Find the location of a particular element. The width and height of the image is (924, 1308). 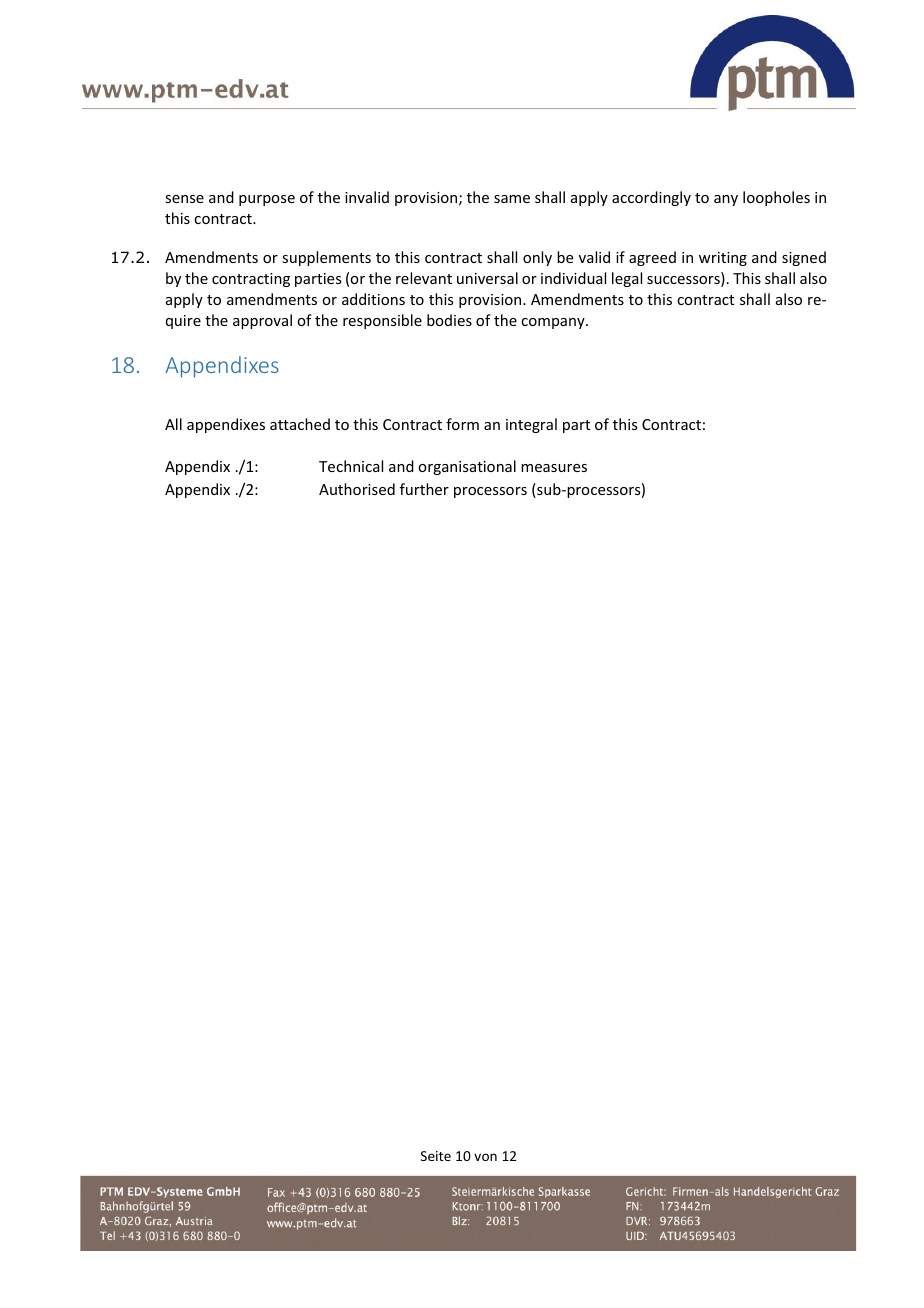

Seite is located at coordinates (436, 1156).
